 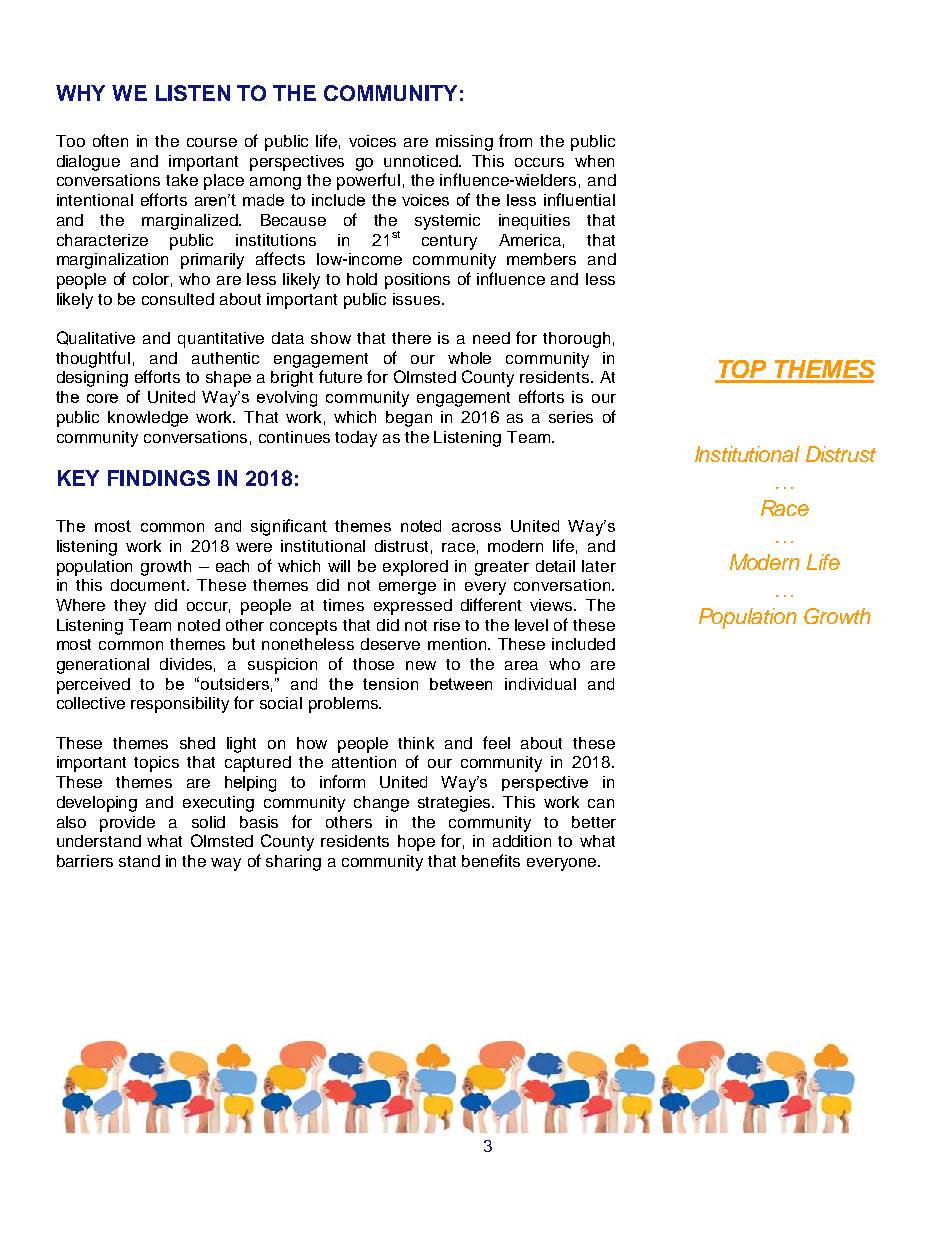 I want to click on times, so click(x=343, y=605).
